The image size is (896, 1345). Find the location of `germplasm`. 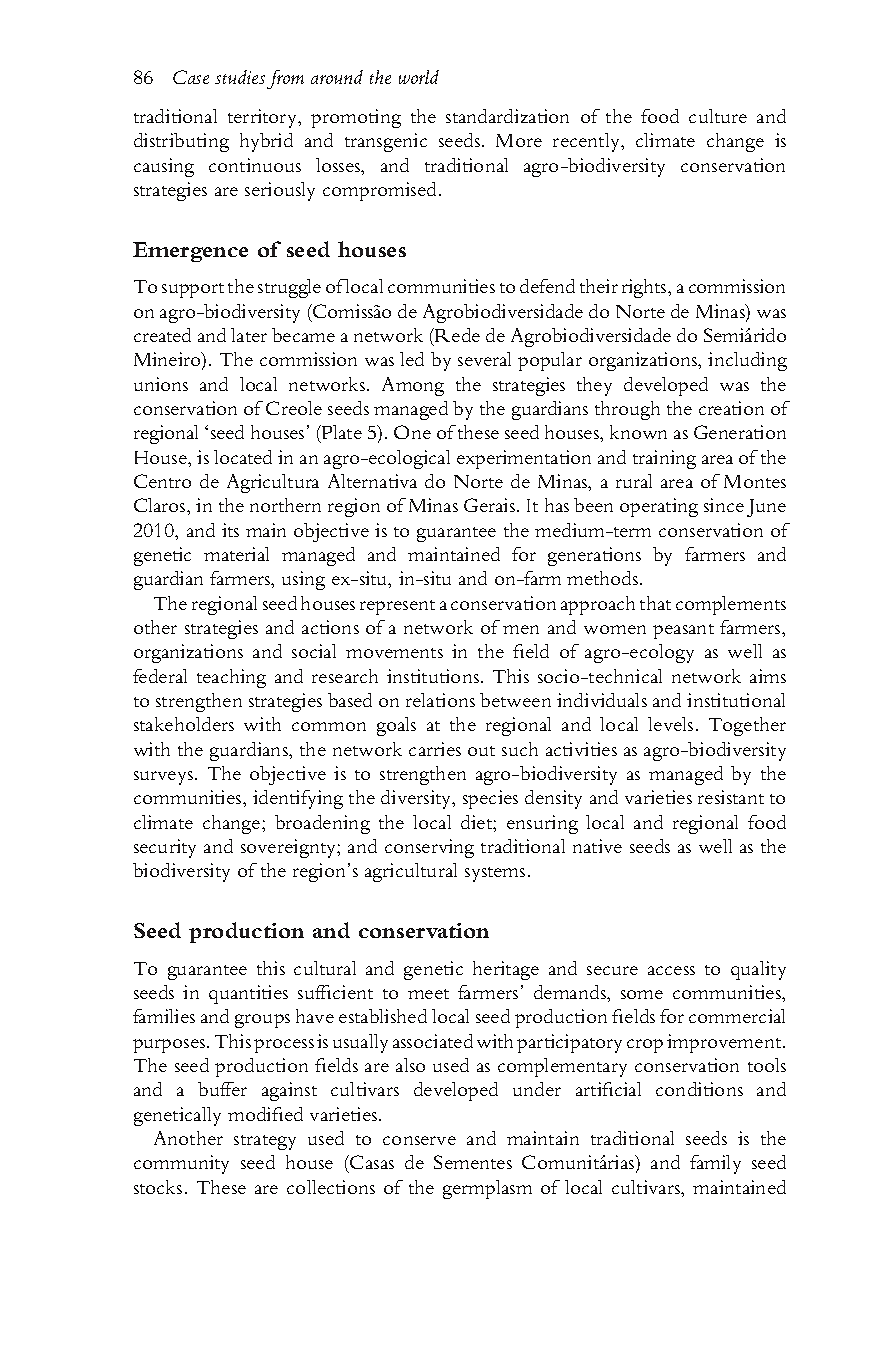

germplasm is located at coordinates (487, 1189).
